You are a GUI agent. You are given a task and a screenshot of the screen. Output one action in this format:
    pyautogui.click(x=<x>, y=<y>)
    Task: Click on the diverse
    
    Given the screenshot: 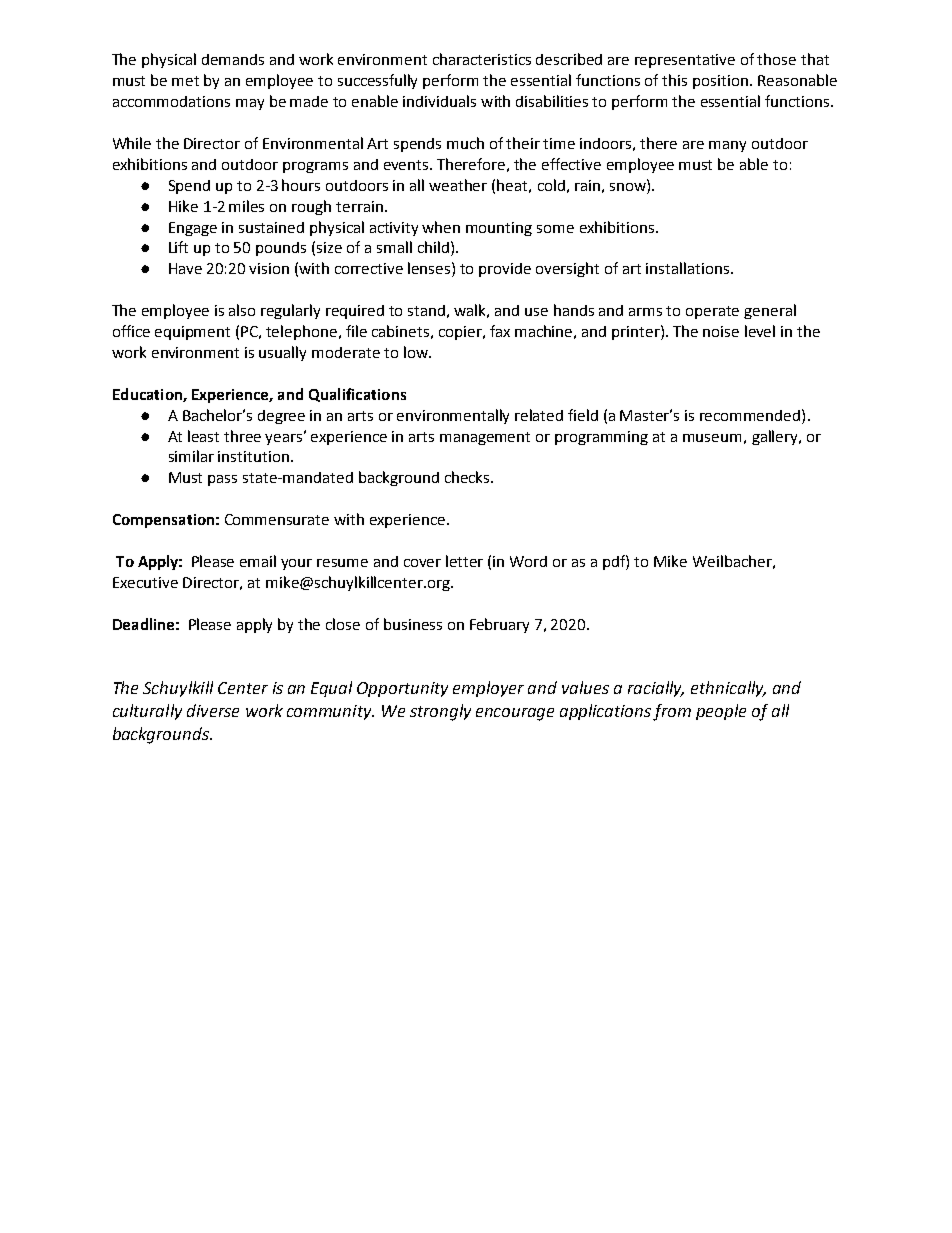 What is the action you would take?
    pyautogui.click(x=213, y=710)
